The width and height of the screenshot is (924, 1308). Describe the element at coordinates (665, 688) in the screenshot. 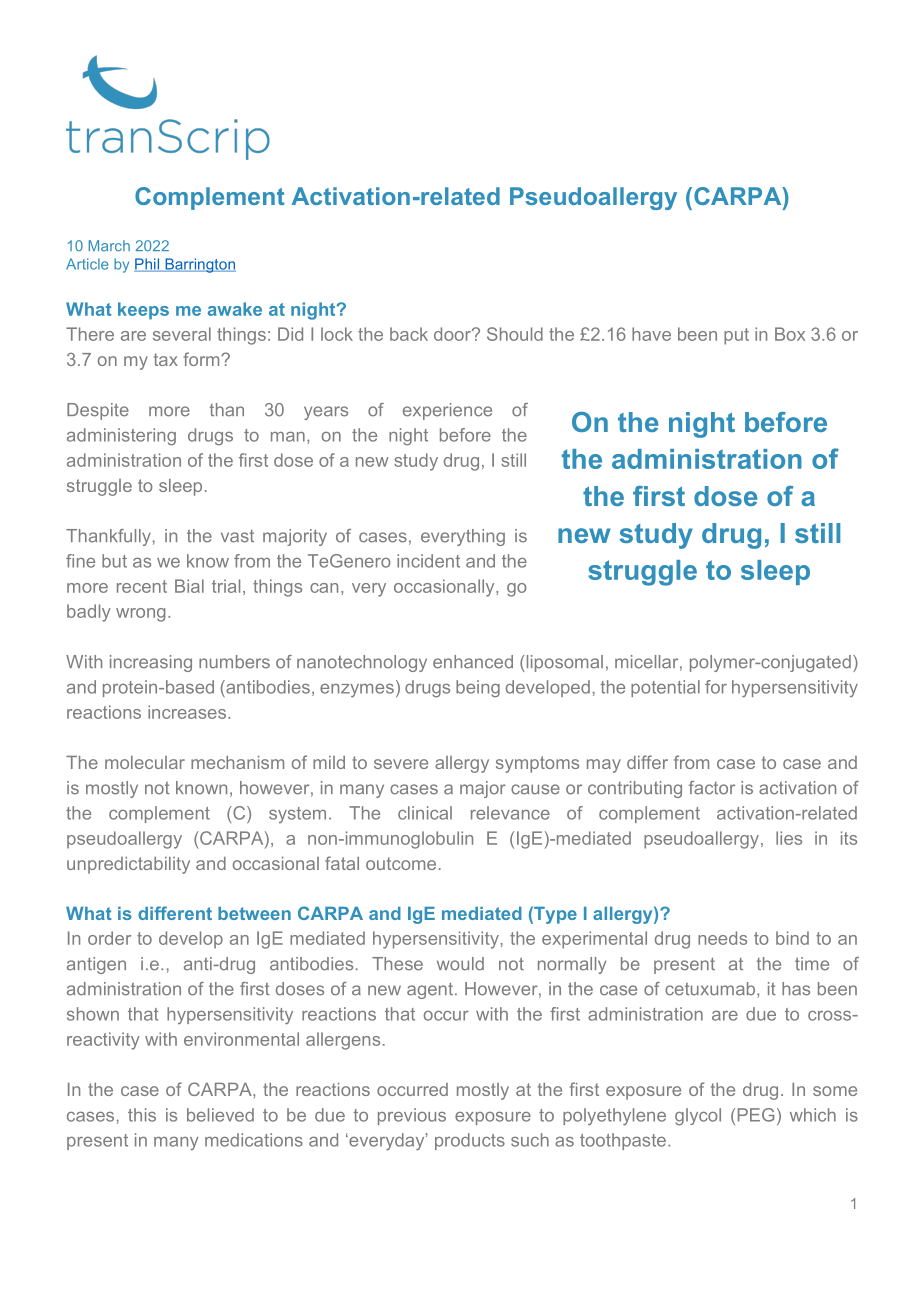

I see `potential` at that location.
